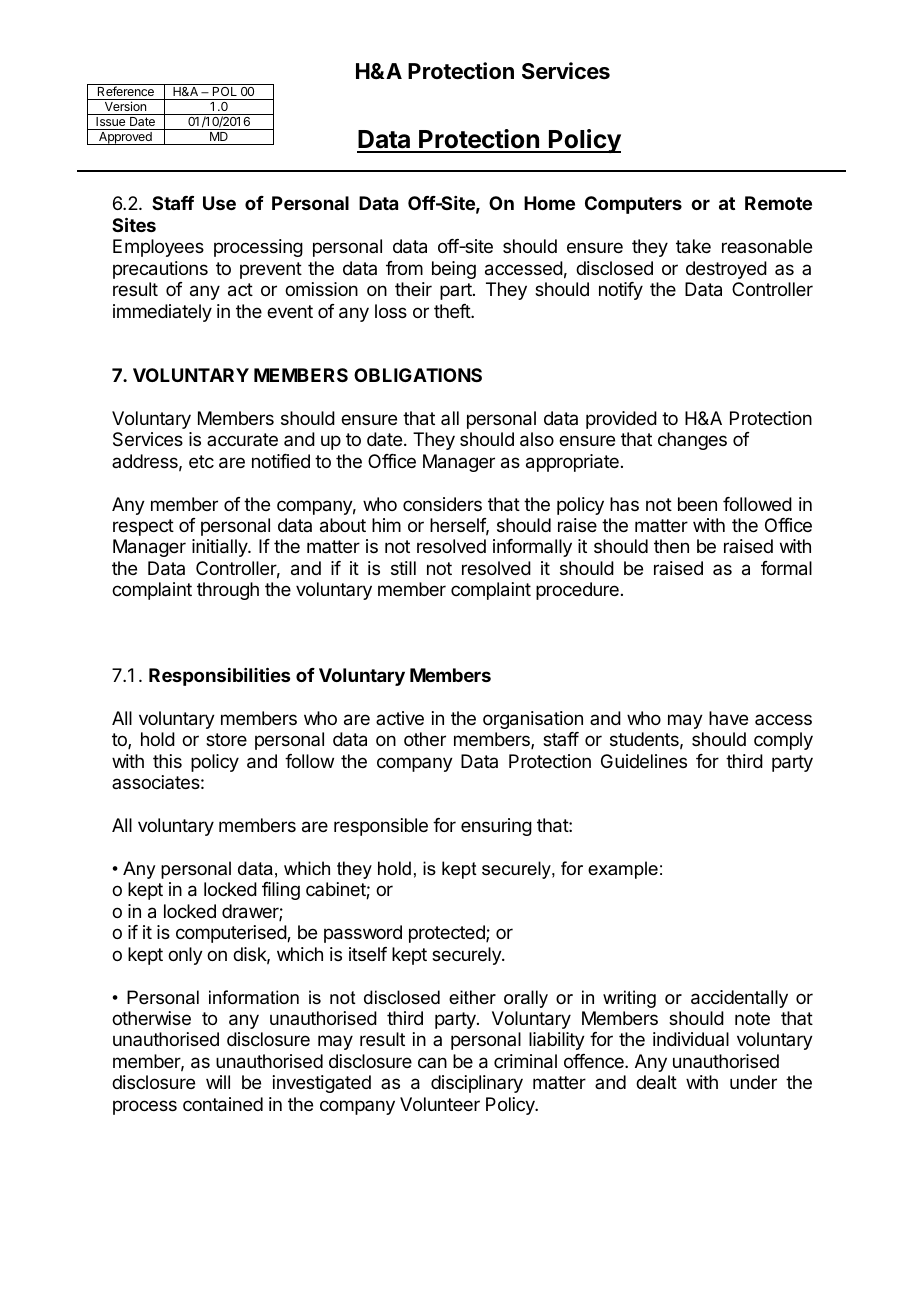 The width and height of the screenshot is (924, 1308). I want to click on Home, so click(549, 203).
